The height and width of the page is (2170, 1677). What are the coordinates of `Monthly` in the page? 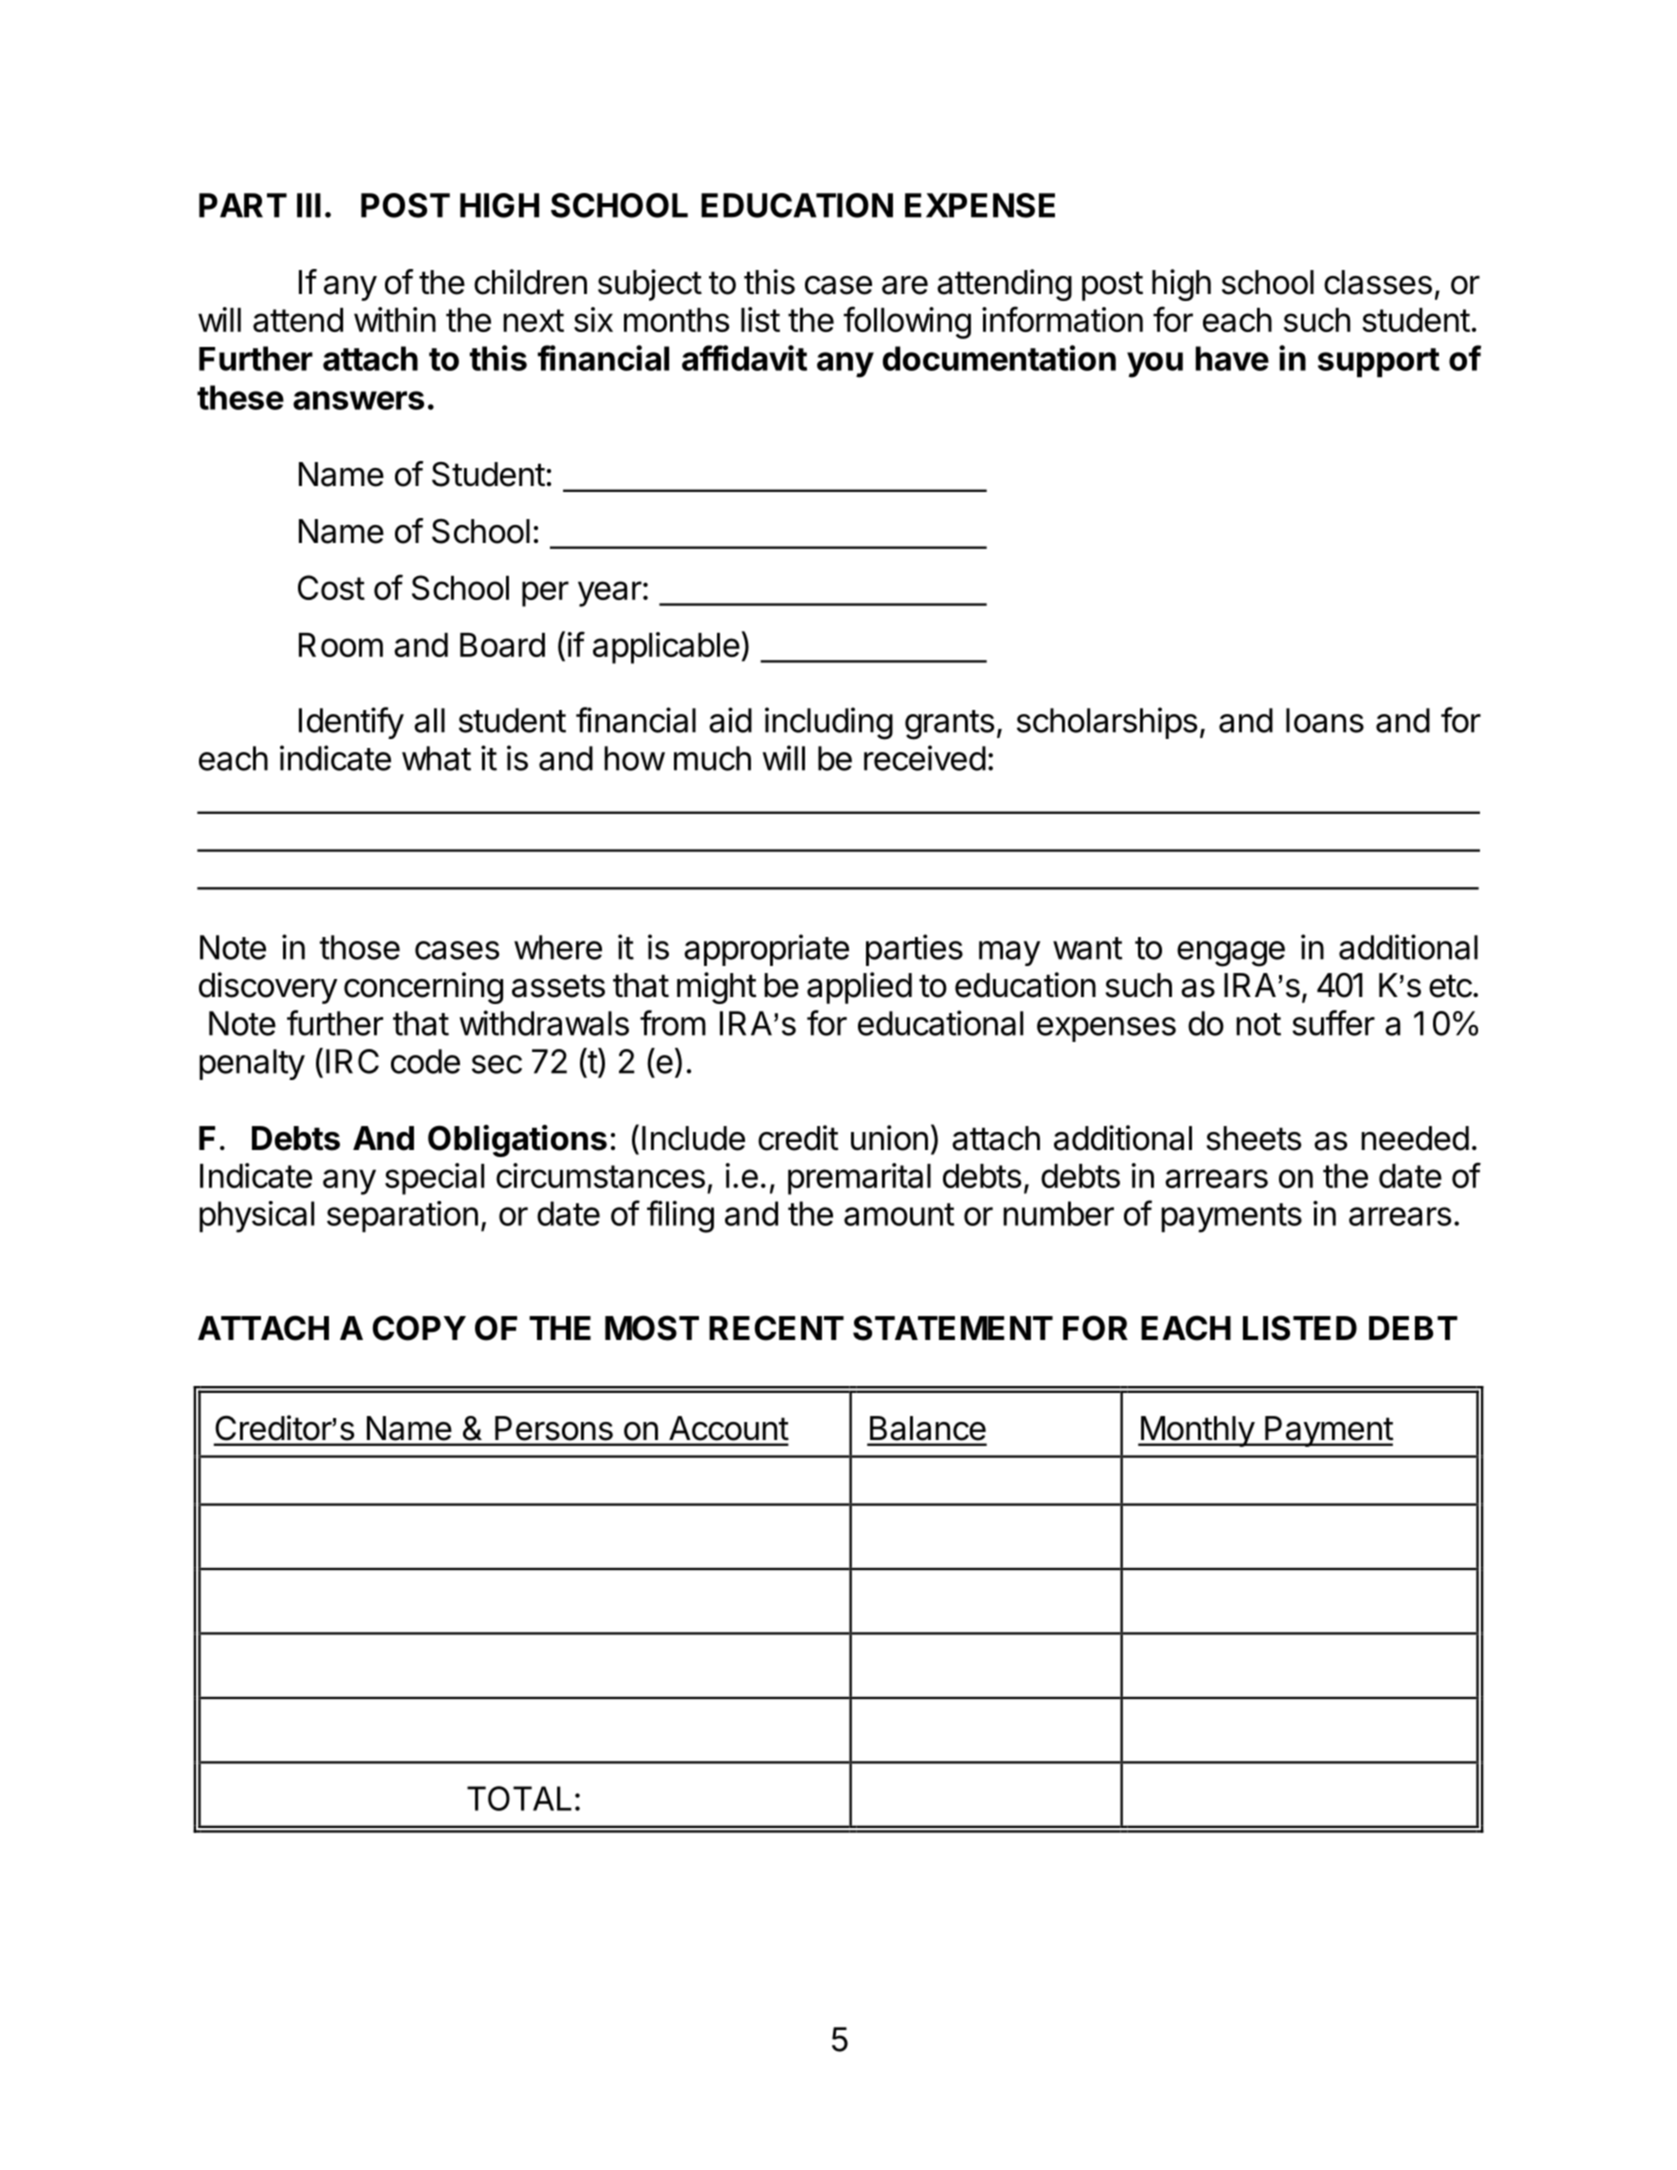 It's located at (1197, 1431).
